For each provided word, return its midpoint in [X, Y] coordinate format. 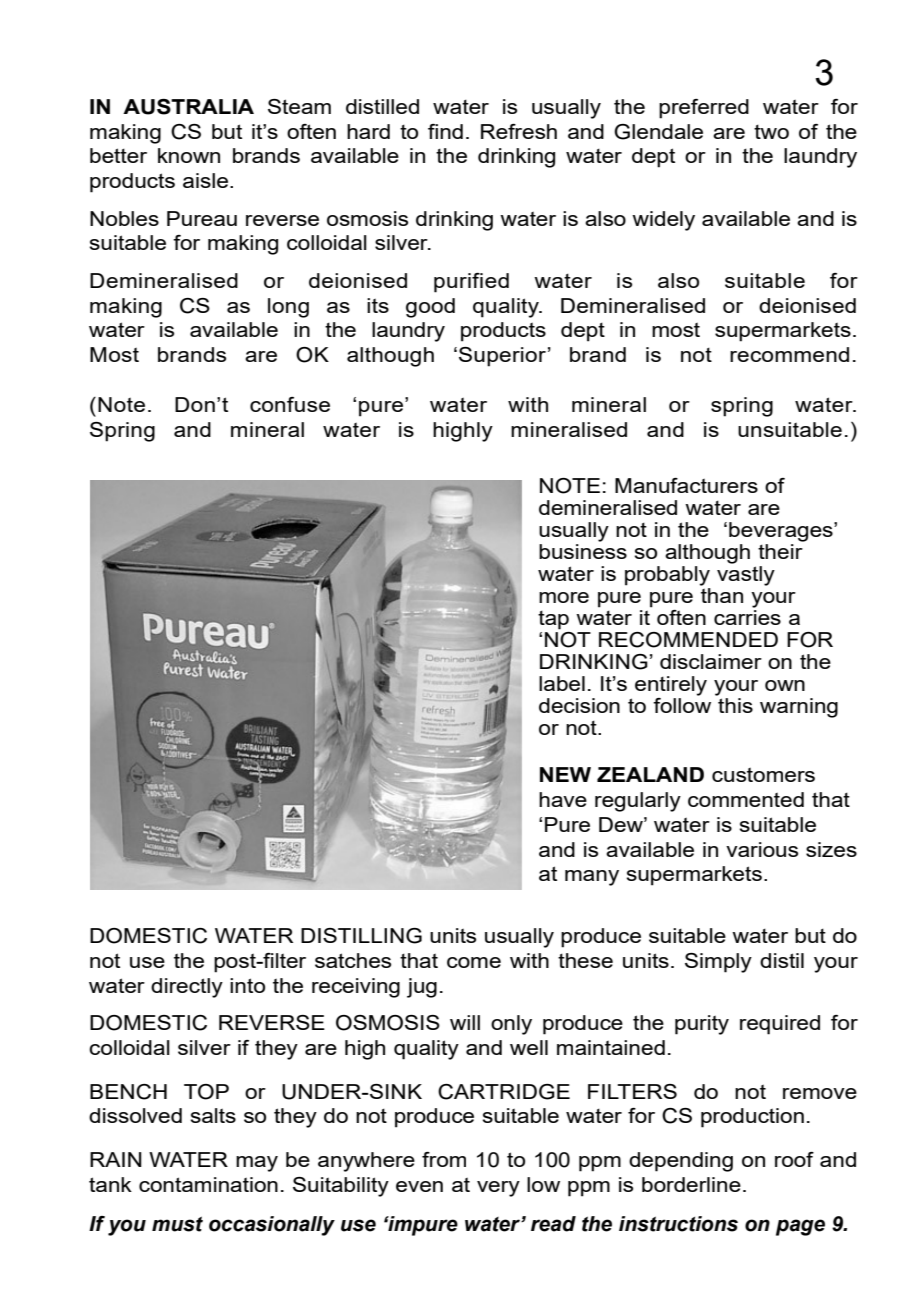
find [445, 131]
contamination [208, 1184]
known [189, 155]
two [771, 131]
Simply [718, 963]
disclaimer [711, 661]
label [562, 683]
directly [187, 988]
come [474, 962]
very [498, 1189]
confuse [290, 404]
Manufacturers [686, 485]
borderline [691, 1184]
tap [553, 620]
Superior [502, 357]
